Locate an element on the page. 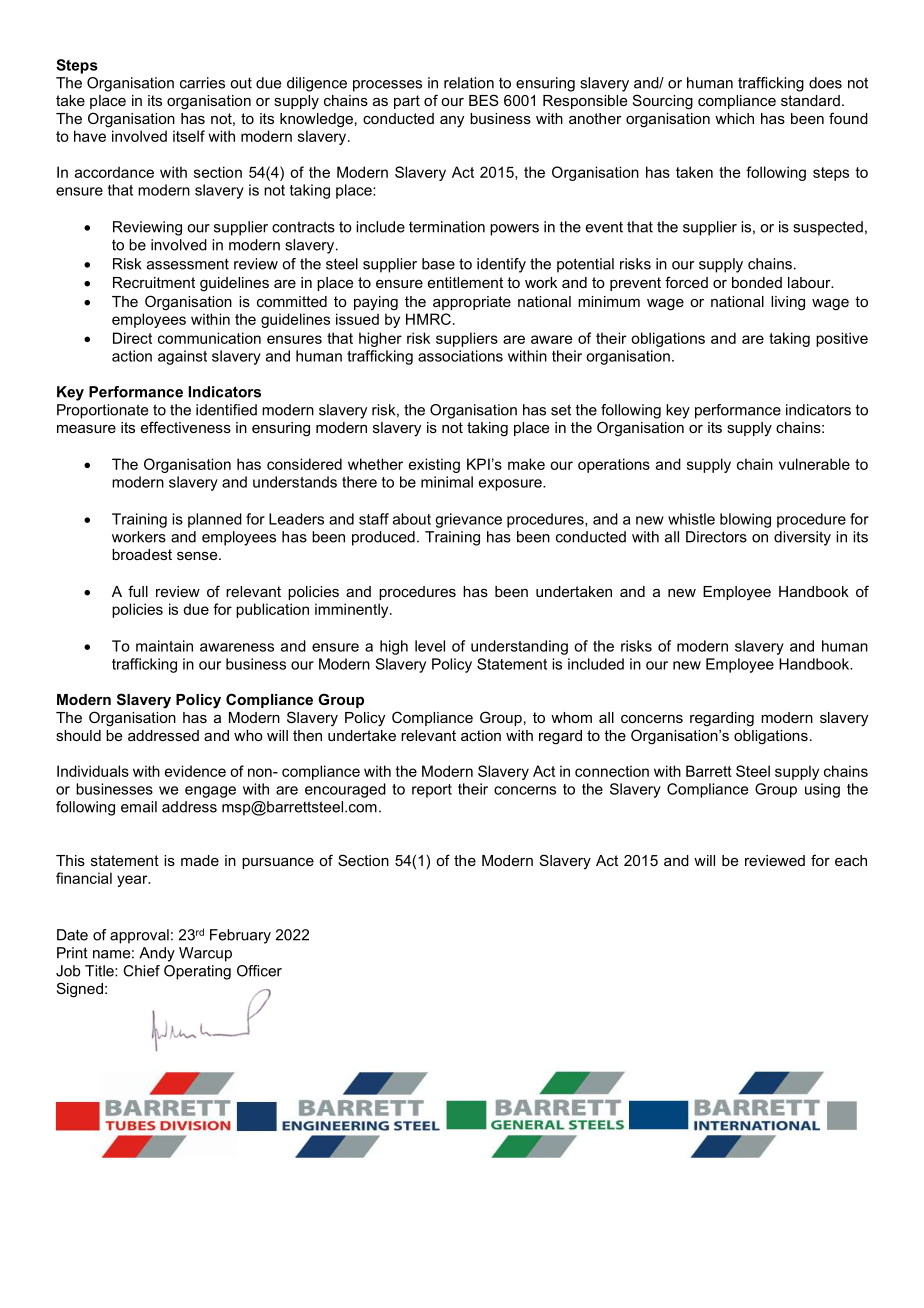 This document has height=1308, width=924. broadest is located at coordinates (142, 554).
